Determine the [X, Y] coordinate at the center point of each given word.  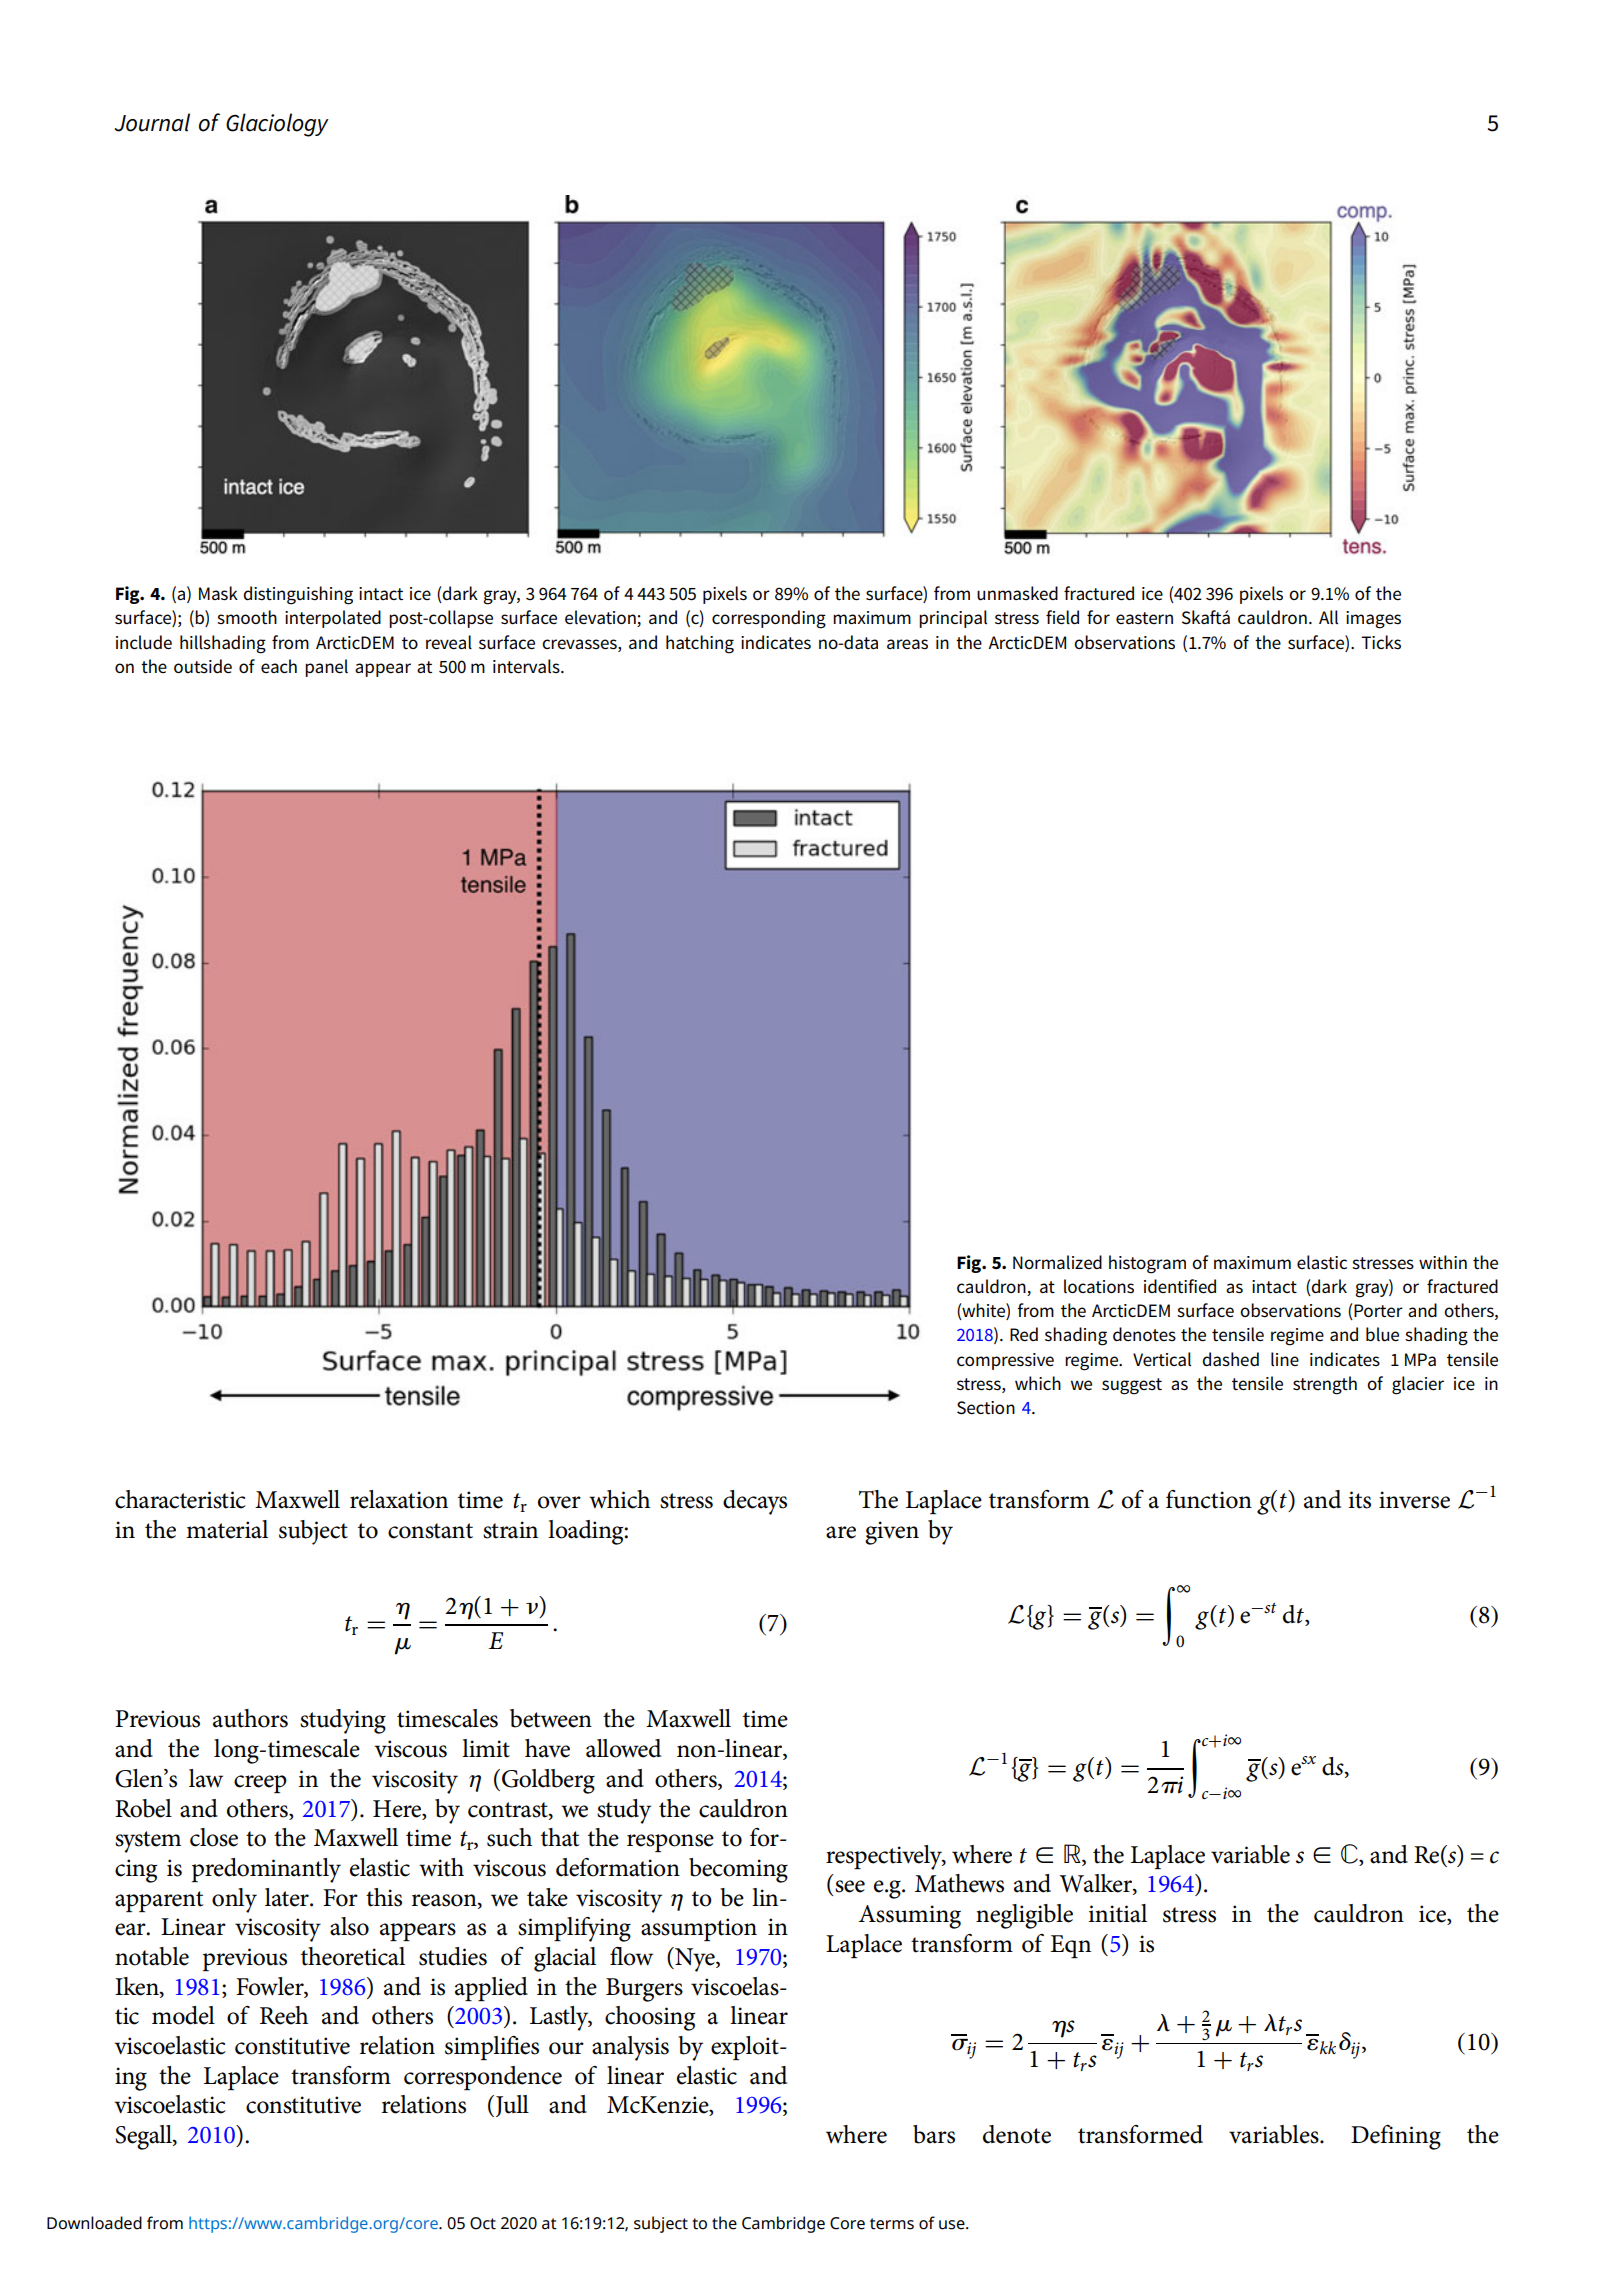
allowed [623, 1748]
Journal [152, 122]
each [279, 666]
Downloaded [94, 2223]
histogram [1147, 1264]
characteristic [180, 1499]
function [1209, 1499]
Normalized [1057, 1262]
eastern [1144, 618]
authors [250, 1718]
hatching [700, 644]
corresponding [769, 619]
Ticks [1381, 642]
